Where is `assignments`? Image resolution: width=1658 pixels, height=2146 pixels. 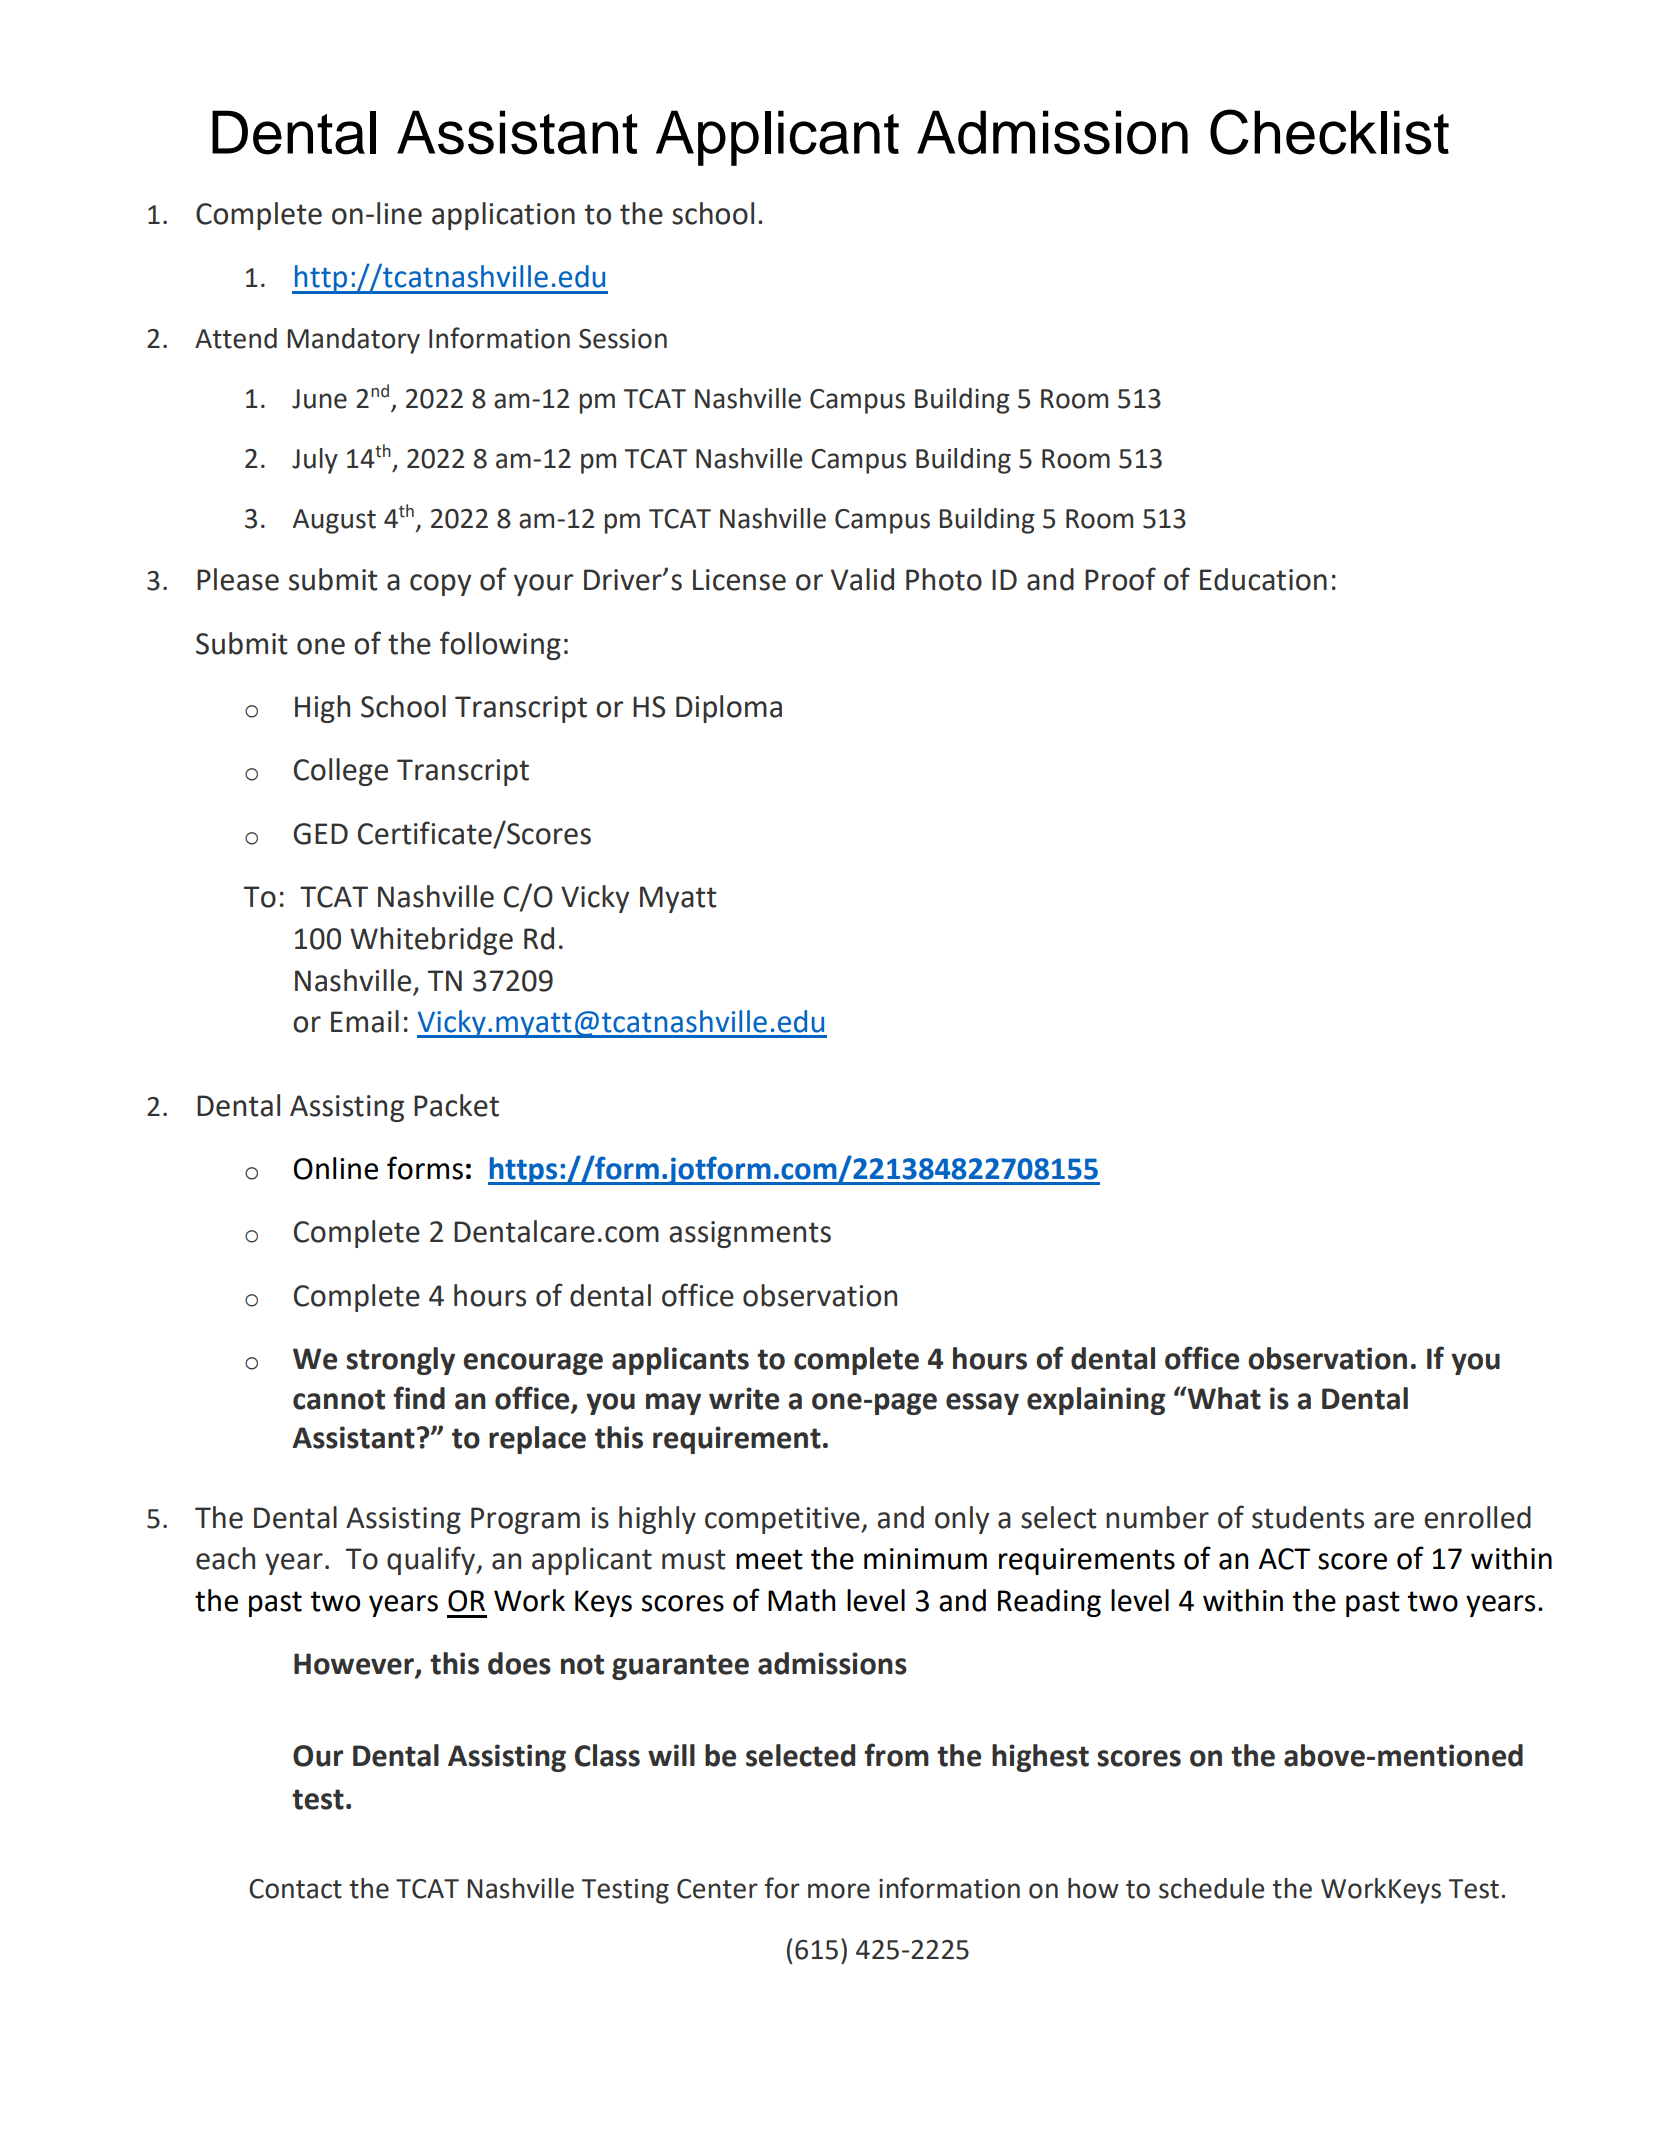
assignments is located at coordinates (750, 1234).
